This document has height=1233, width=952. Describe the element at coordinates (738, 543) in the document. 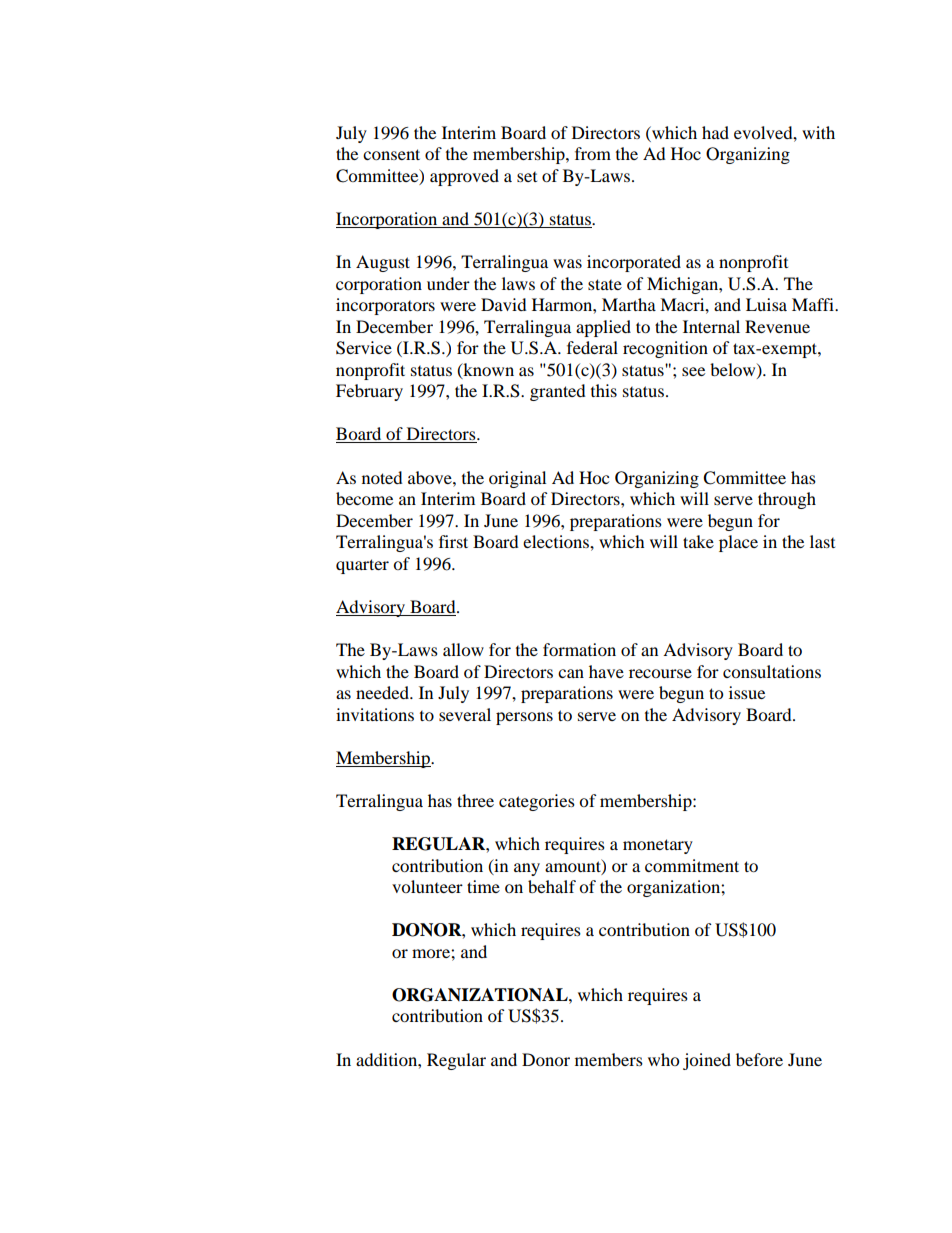

I see `place` at that location.
